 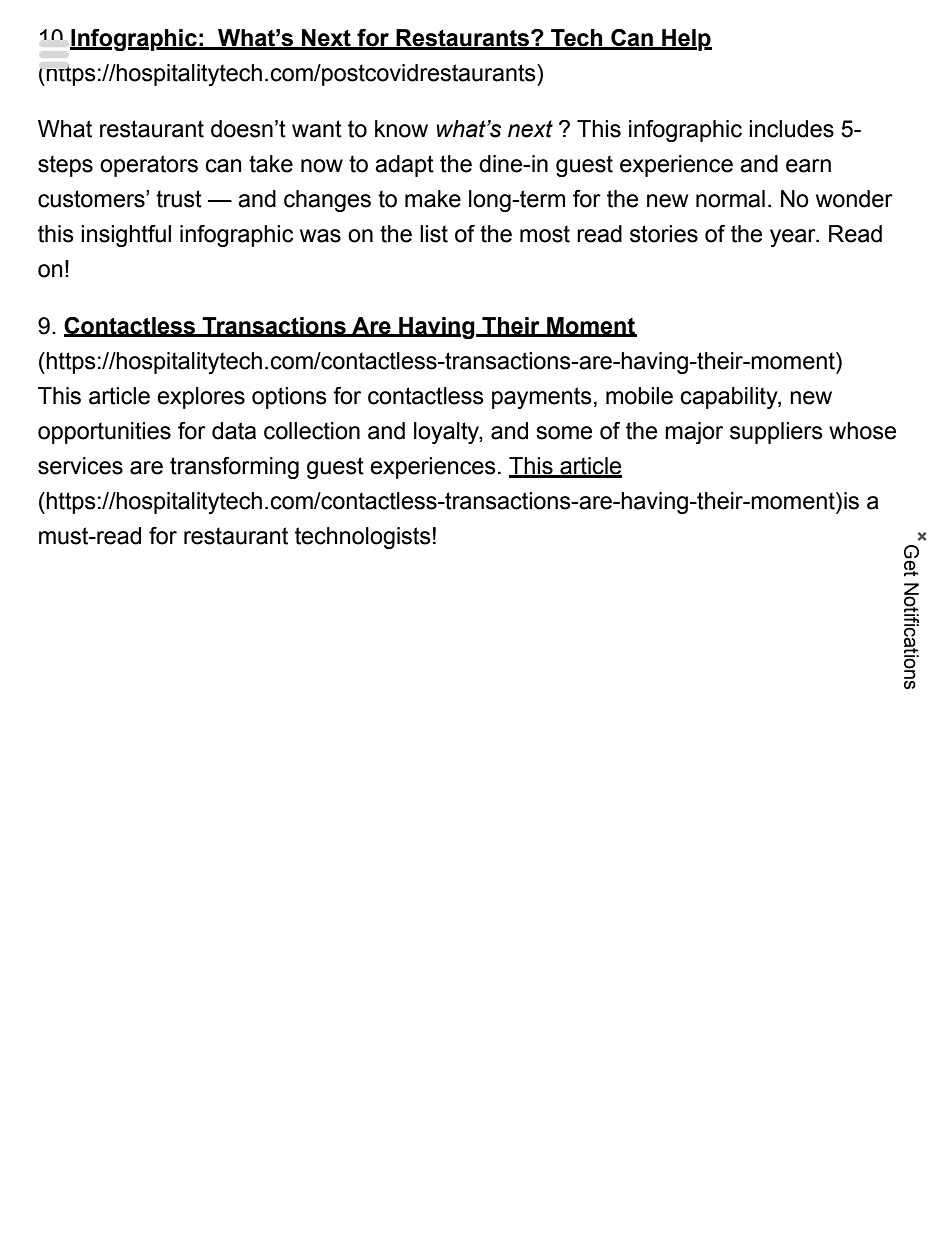 I want to click on transforming, so click(x=234, y=468).
